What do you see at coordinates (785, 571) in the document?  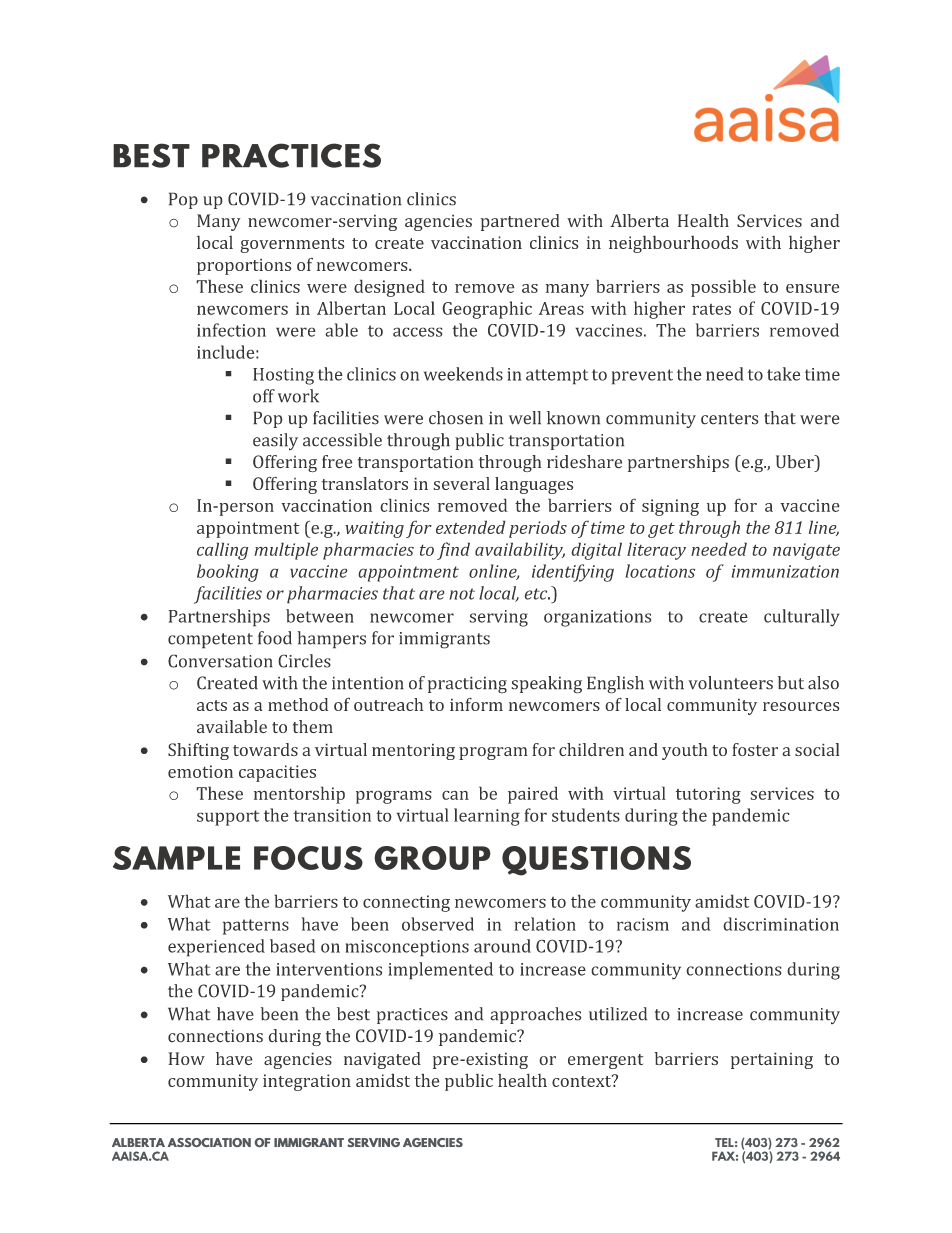 I see `immunization` at bounding box center [785, 571].
